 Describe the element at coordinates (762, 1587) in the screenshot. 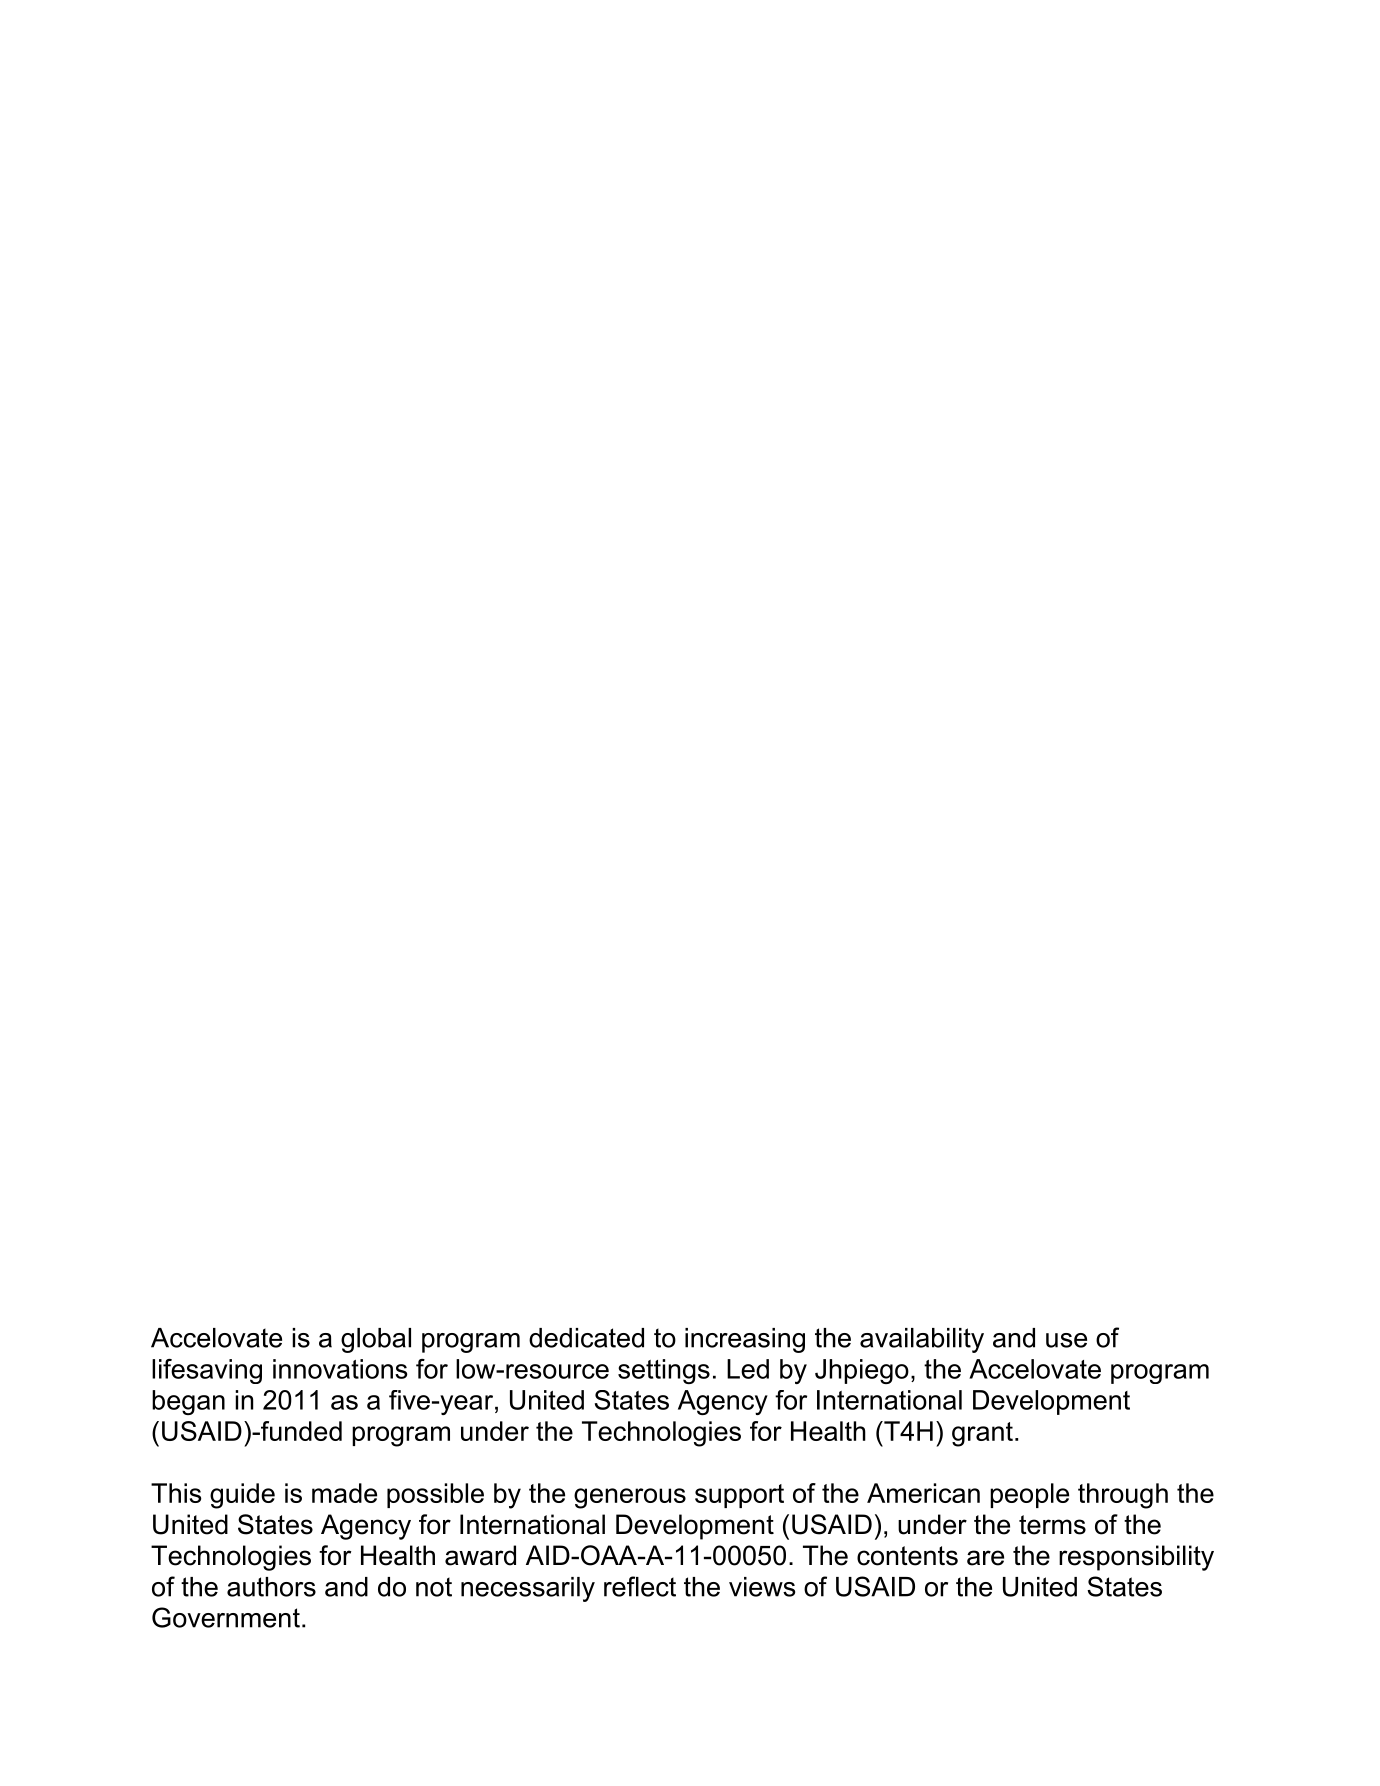

I see `views` at that location.
